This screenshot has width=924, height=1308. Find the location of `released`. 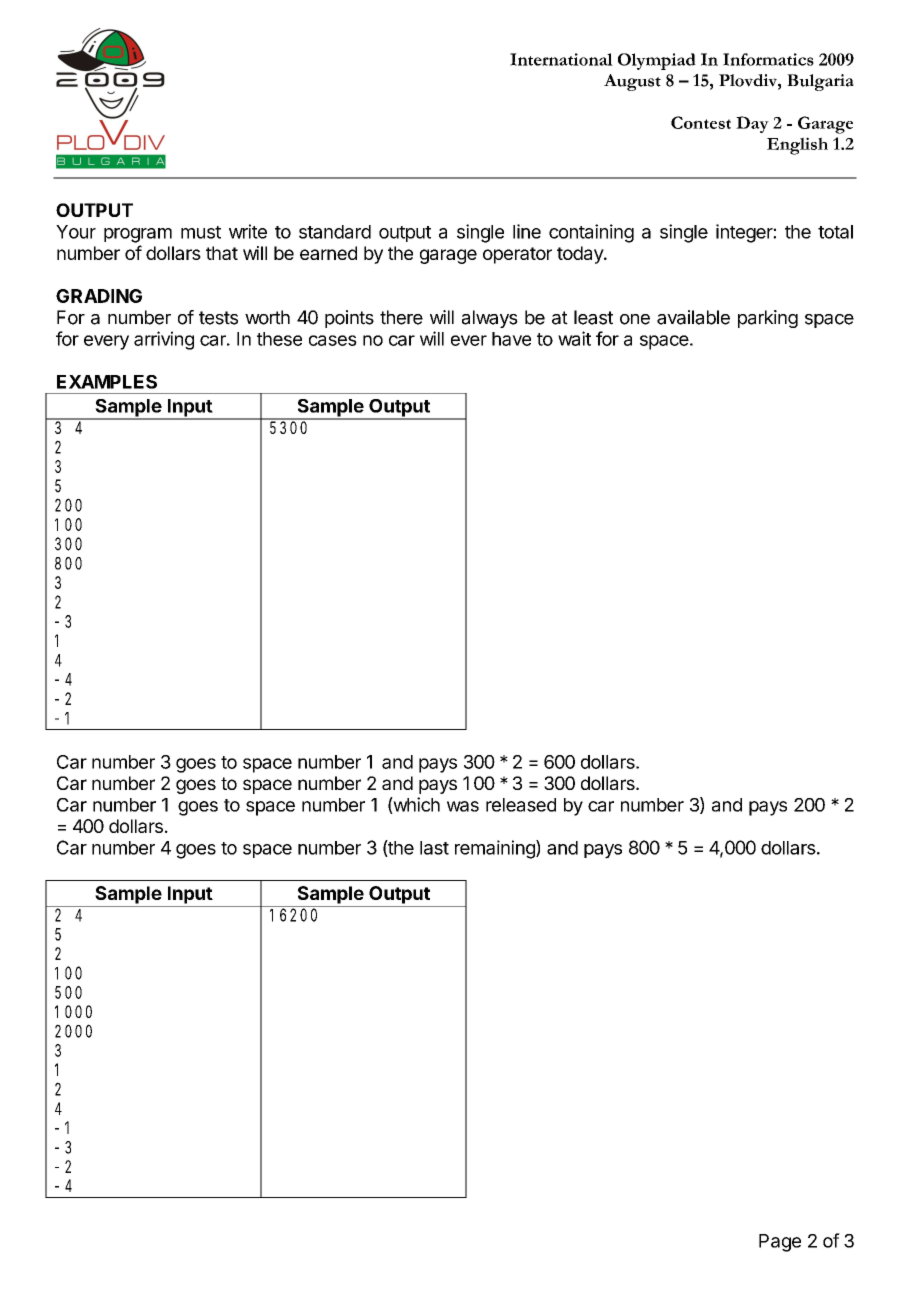

released is located at coordinates (521, 805).
